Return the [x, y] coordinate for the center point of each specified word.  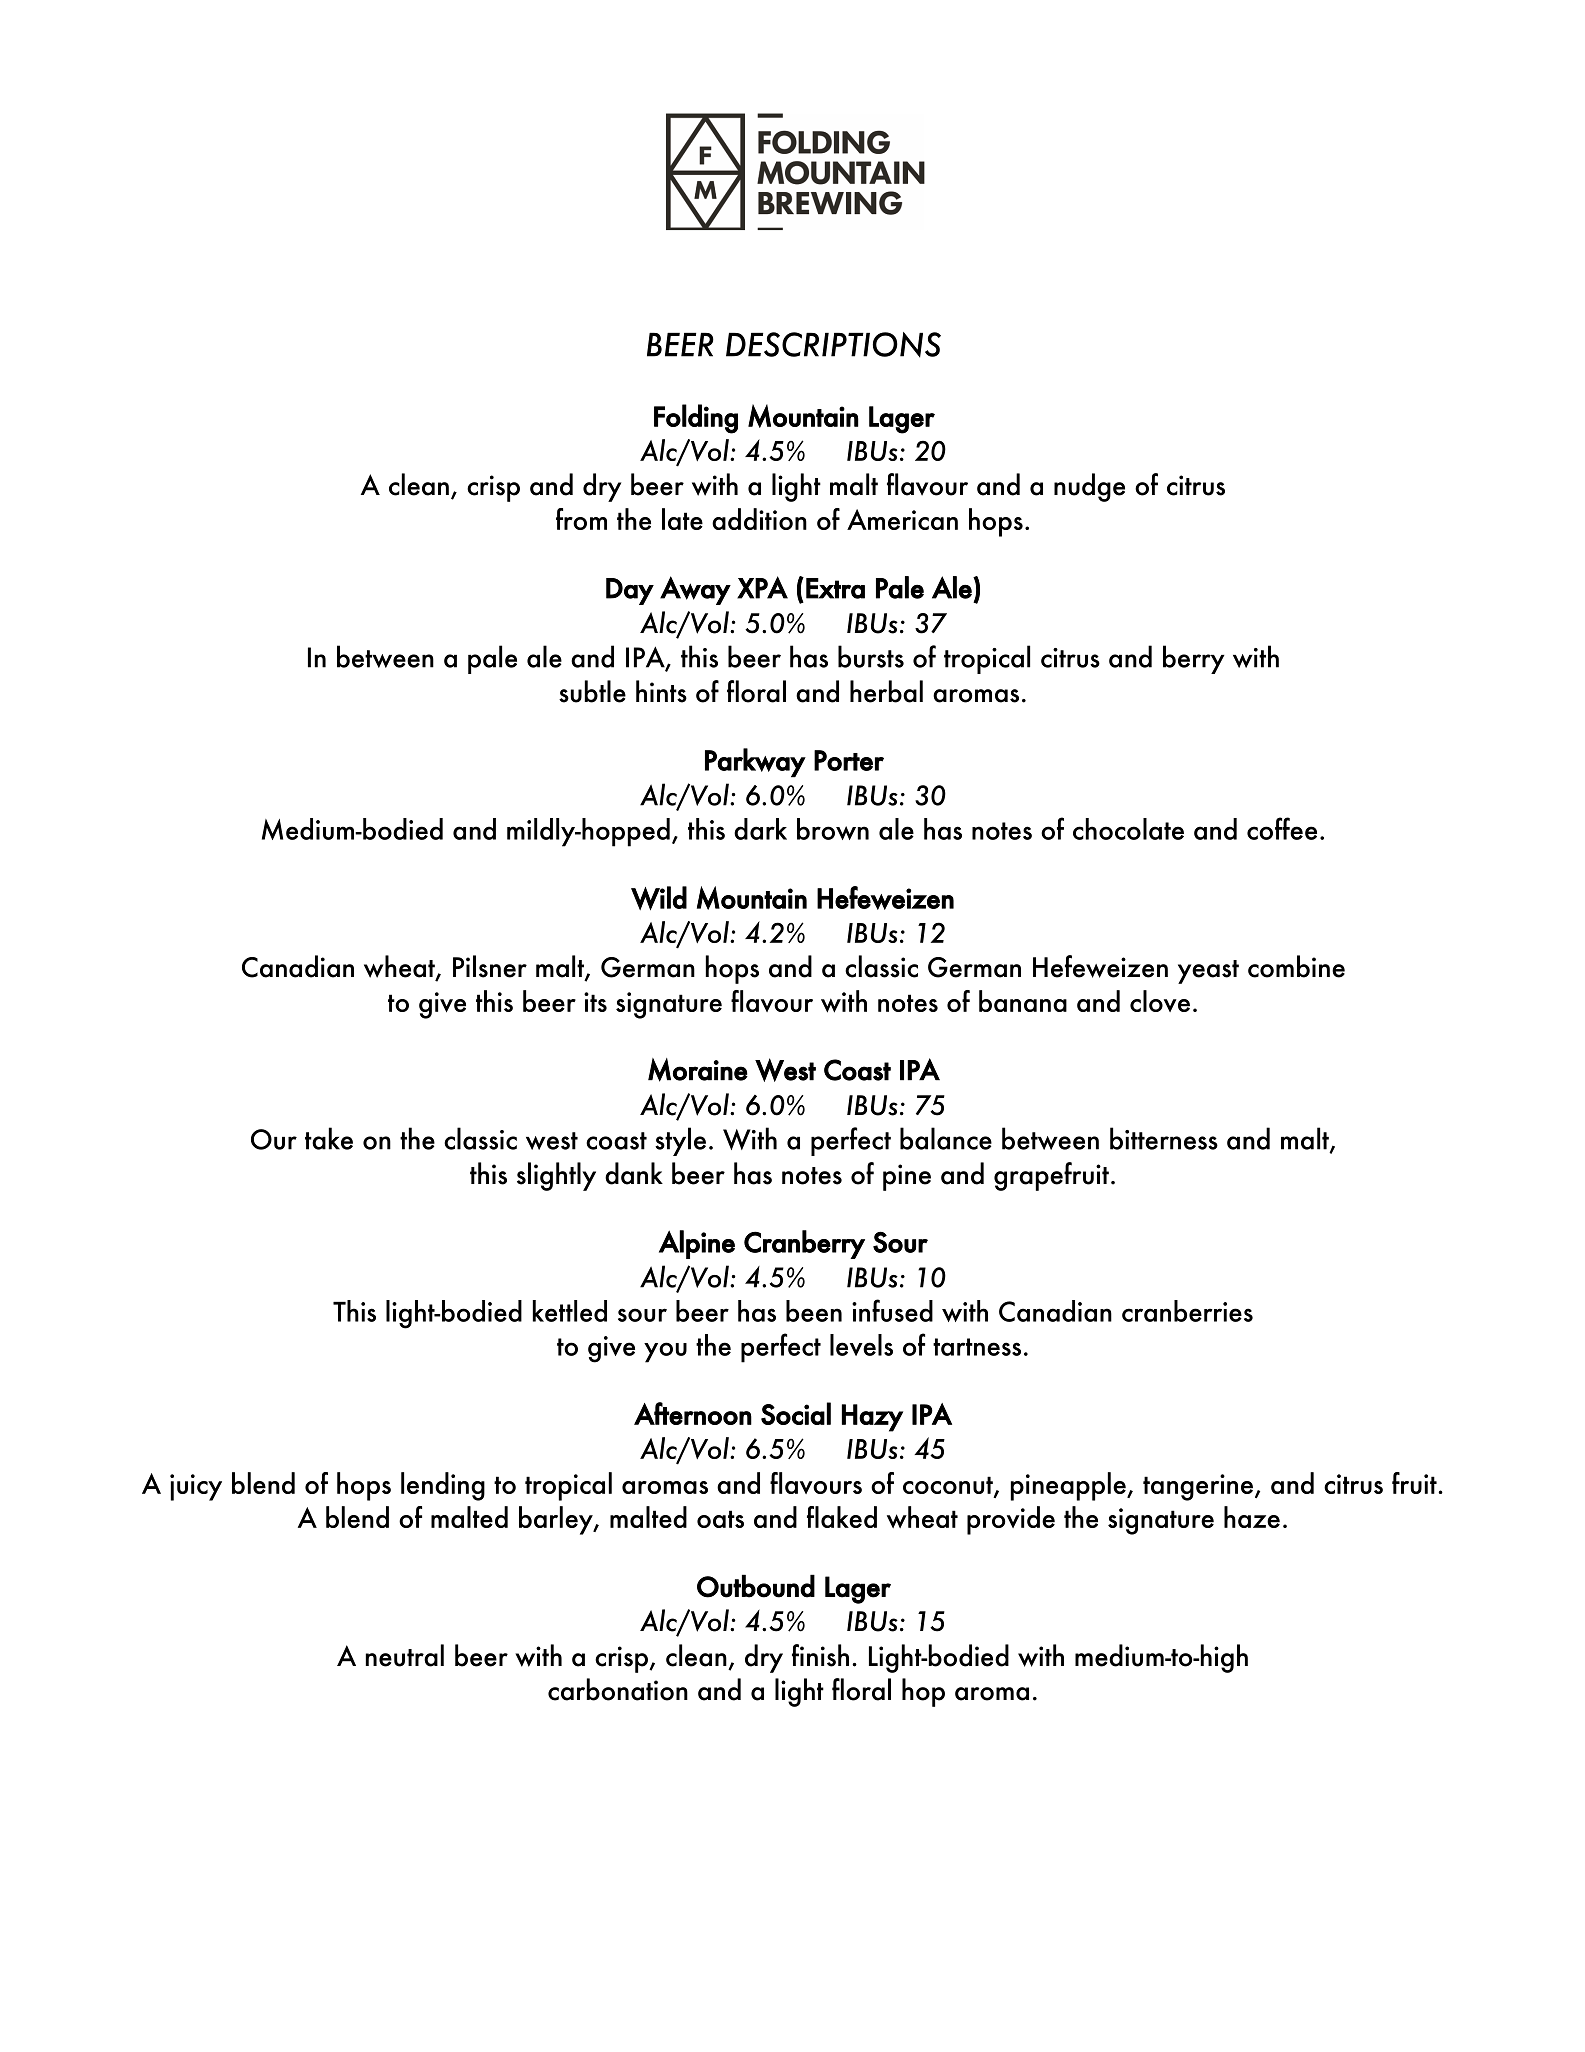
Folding [696, 419]
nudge [1089, 487]
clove [1160, 1001]
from [581, 519]
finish [820, 1655]
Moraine [698, 1070]
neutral [405, 1655]
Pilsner [490, 966]
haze [1252, 1517]
